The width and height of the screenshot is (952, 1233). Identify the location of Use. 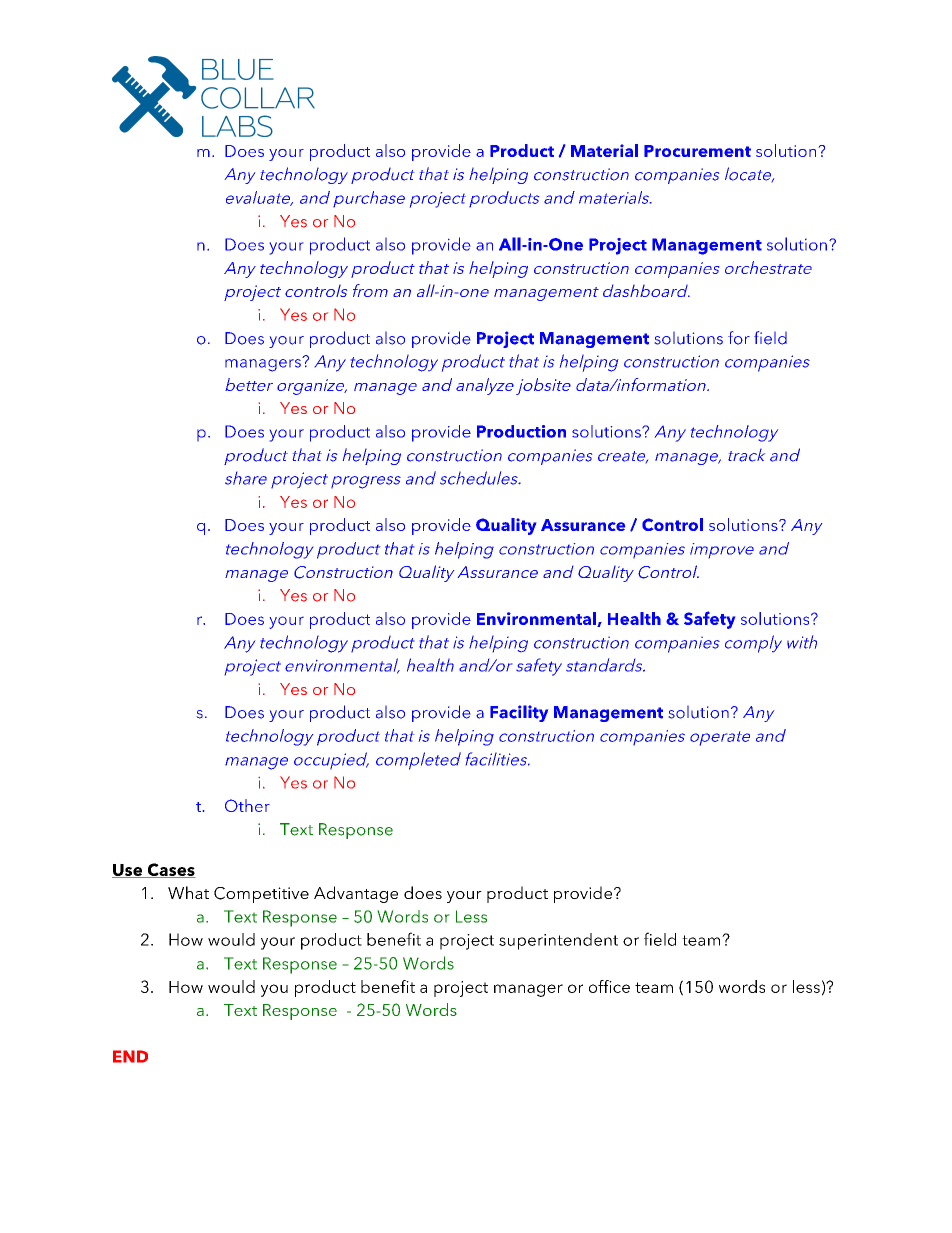
(128, 871).
